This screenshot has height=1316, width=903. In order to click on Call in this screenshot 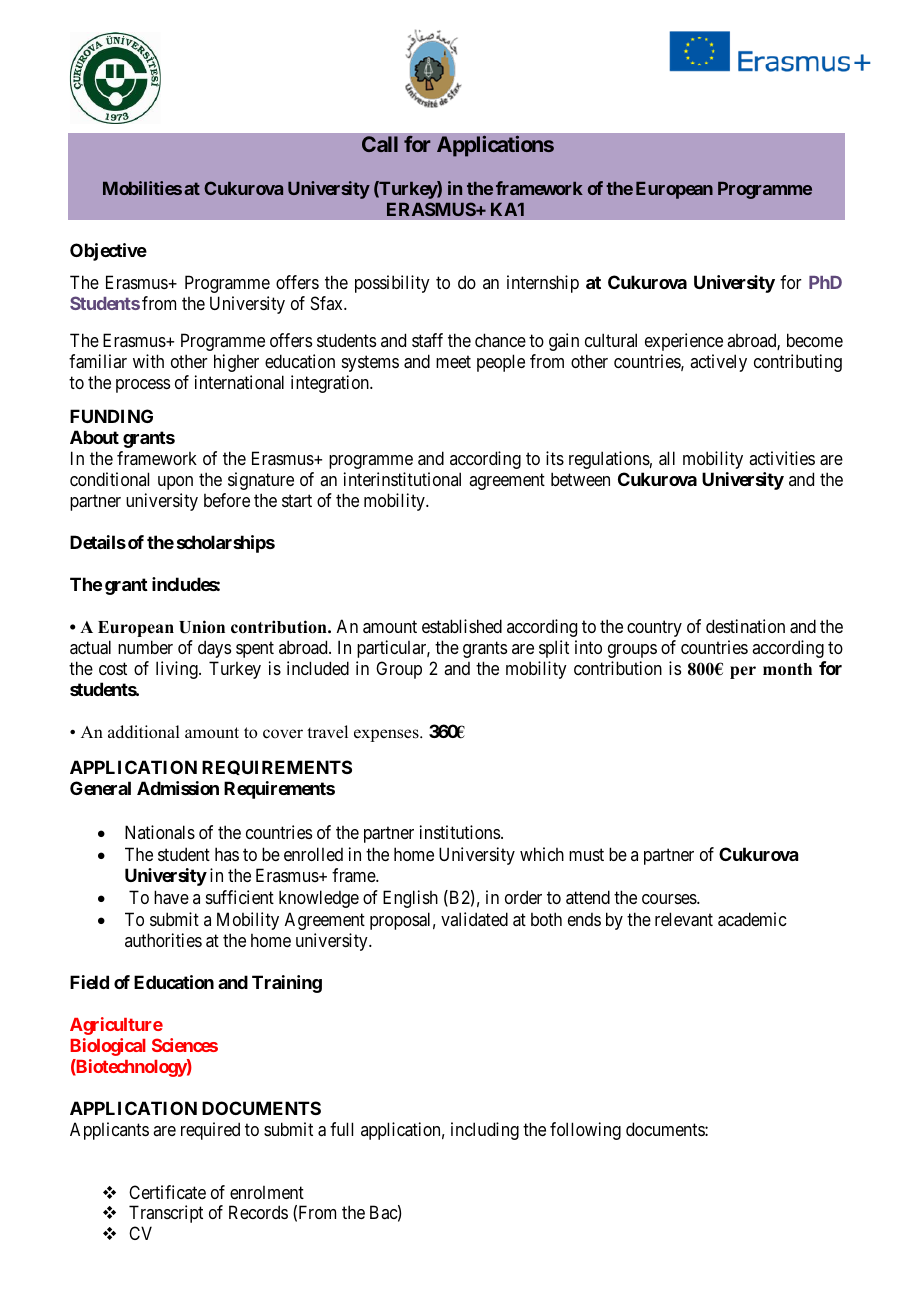, I will do `click(380, 144)`.
